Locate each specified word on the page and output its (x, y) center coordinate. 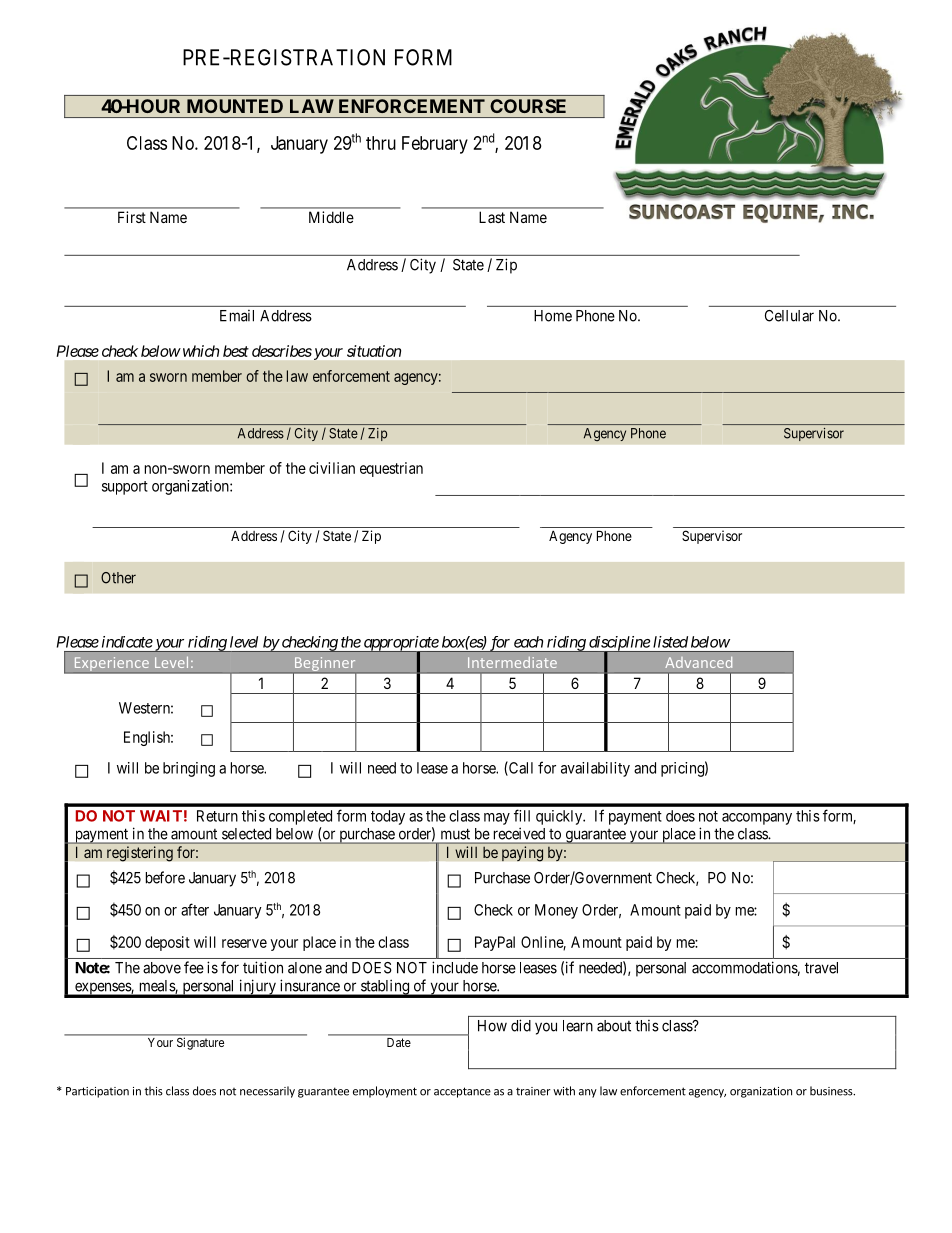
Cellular (789, 316)
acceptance (462, 1092)
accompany (757, 819)
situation (374, 351)
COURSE (528, 106)
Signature (200, 1044)
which (199, 351)
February (435, 145)
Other (118, 578)
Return (217, 816)
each (528, 642)
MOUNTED (235, 106)
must (455, 834)
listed (670, 642)
